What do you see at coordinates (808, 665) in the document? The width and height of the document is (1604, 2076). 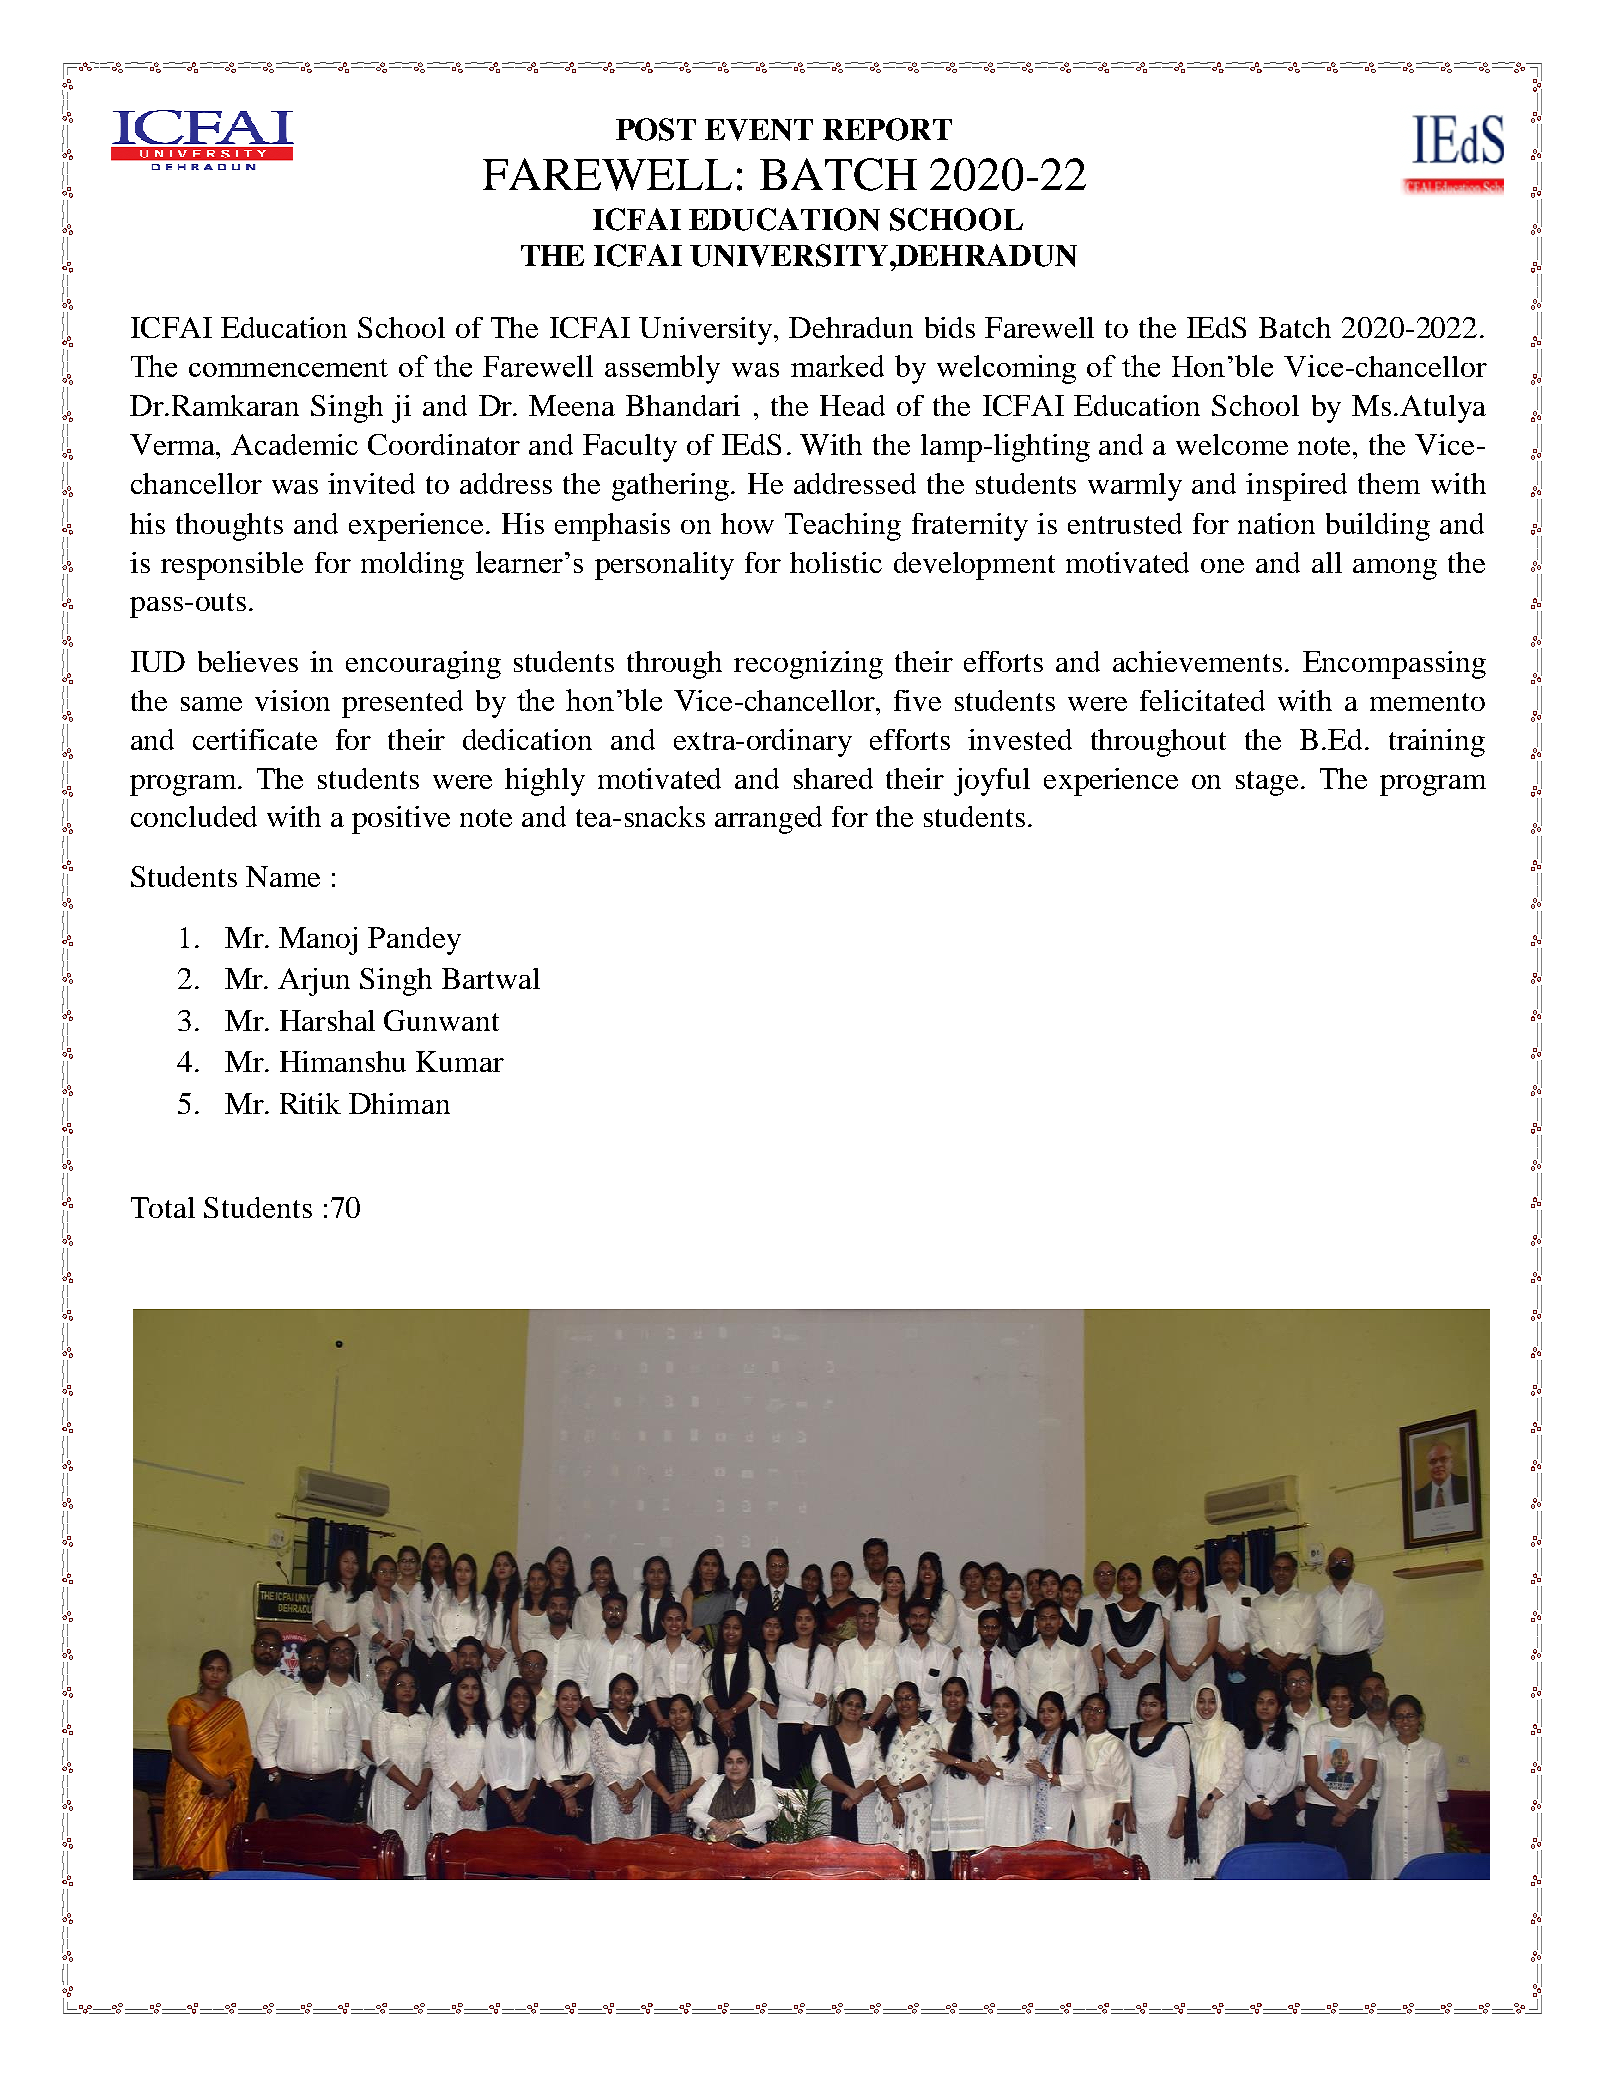 I see `recognizing` at bounding box center [808, 665].
